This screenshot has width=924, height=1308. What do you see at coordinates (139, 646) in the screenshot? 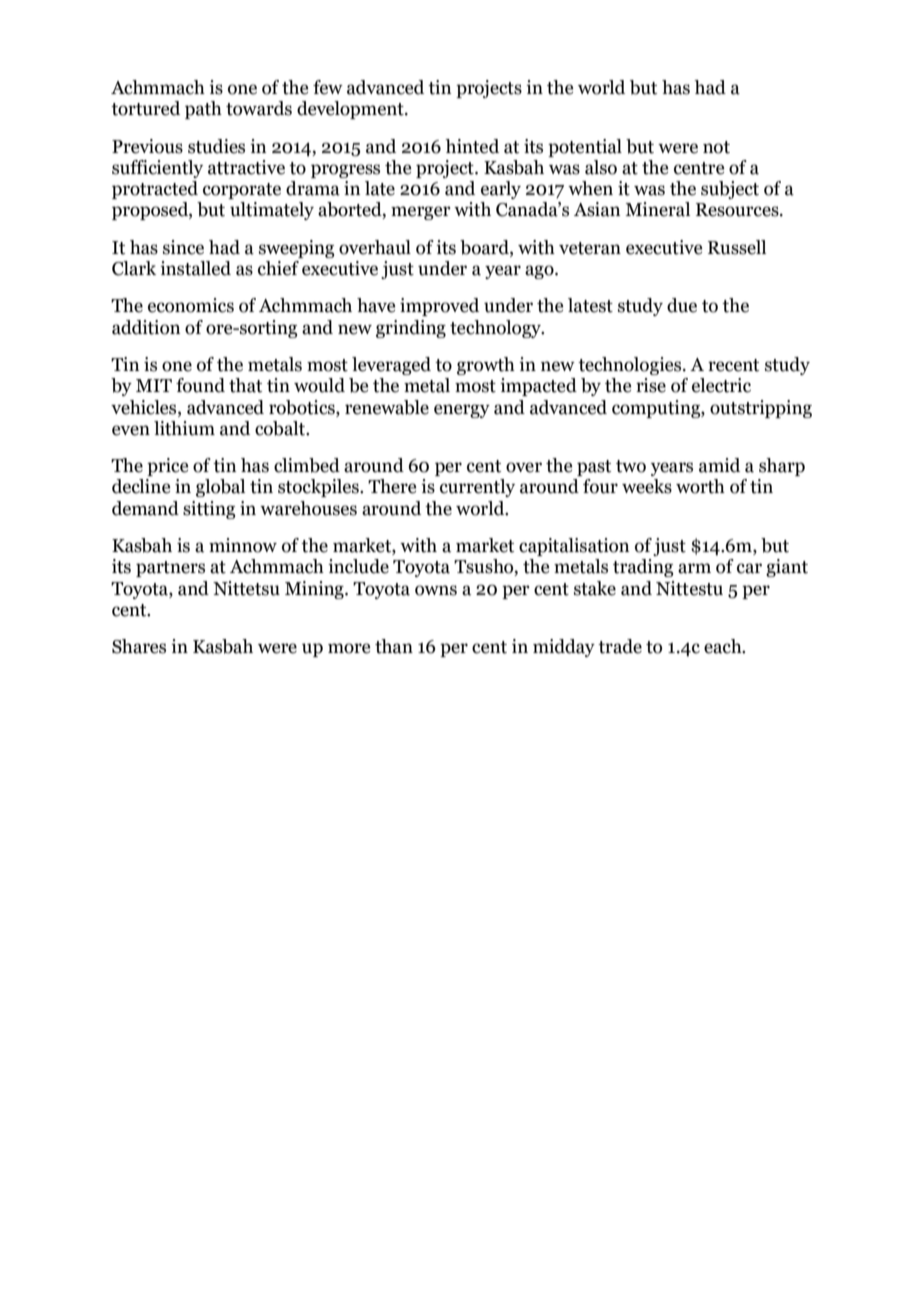
I see `Shares` at bounding box center [139, 646].
